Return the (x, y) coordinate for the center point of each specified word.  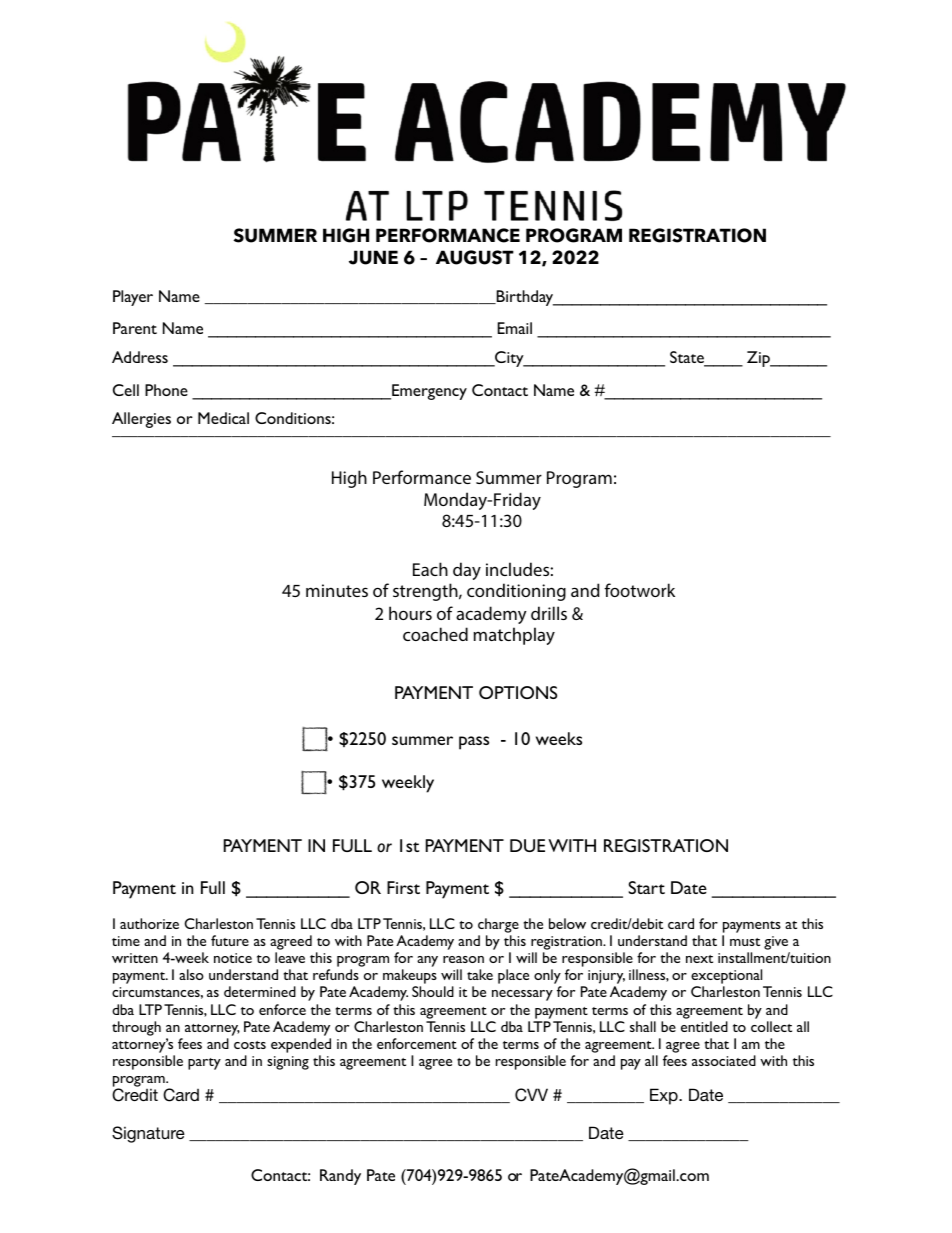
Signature (148, 1134)
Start (646, 887)
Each (430, 569)
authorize (149, 923)
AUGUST (475, 257)
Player (133, 298)
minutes (337, 590)
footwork (639, 590)
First (403, 887)
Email (514, 328)
